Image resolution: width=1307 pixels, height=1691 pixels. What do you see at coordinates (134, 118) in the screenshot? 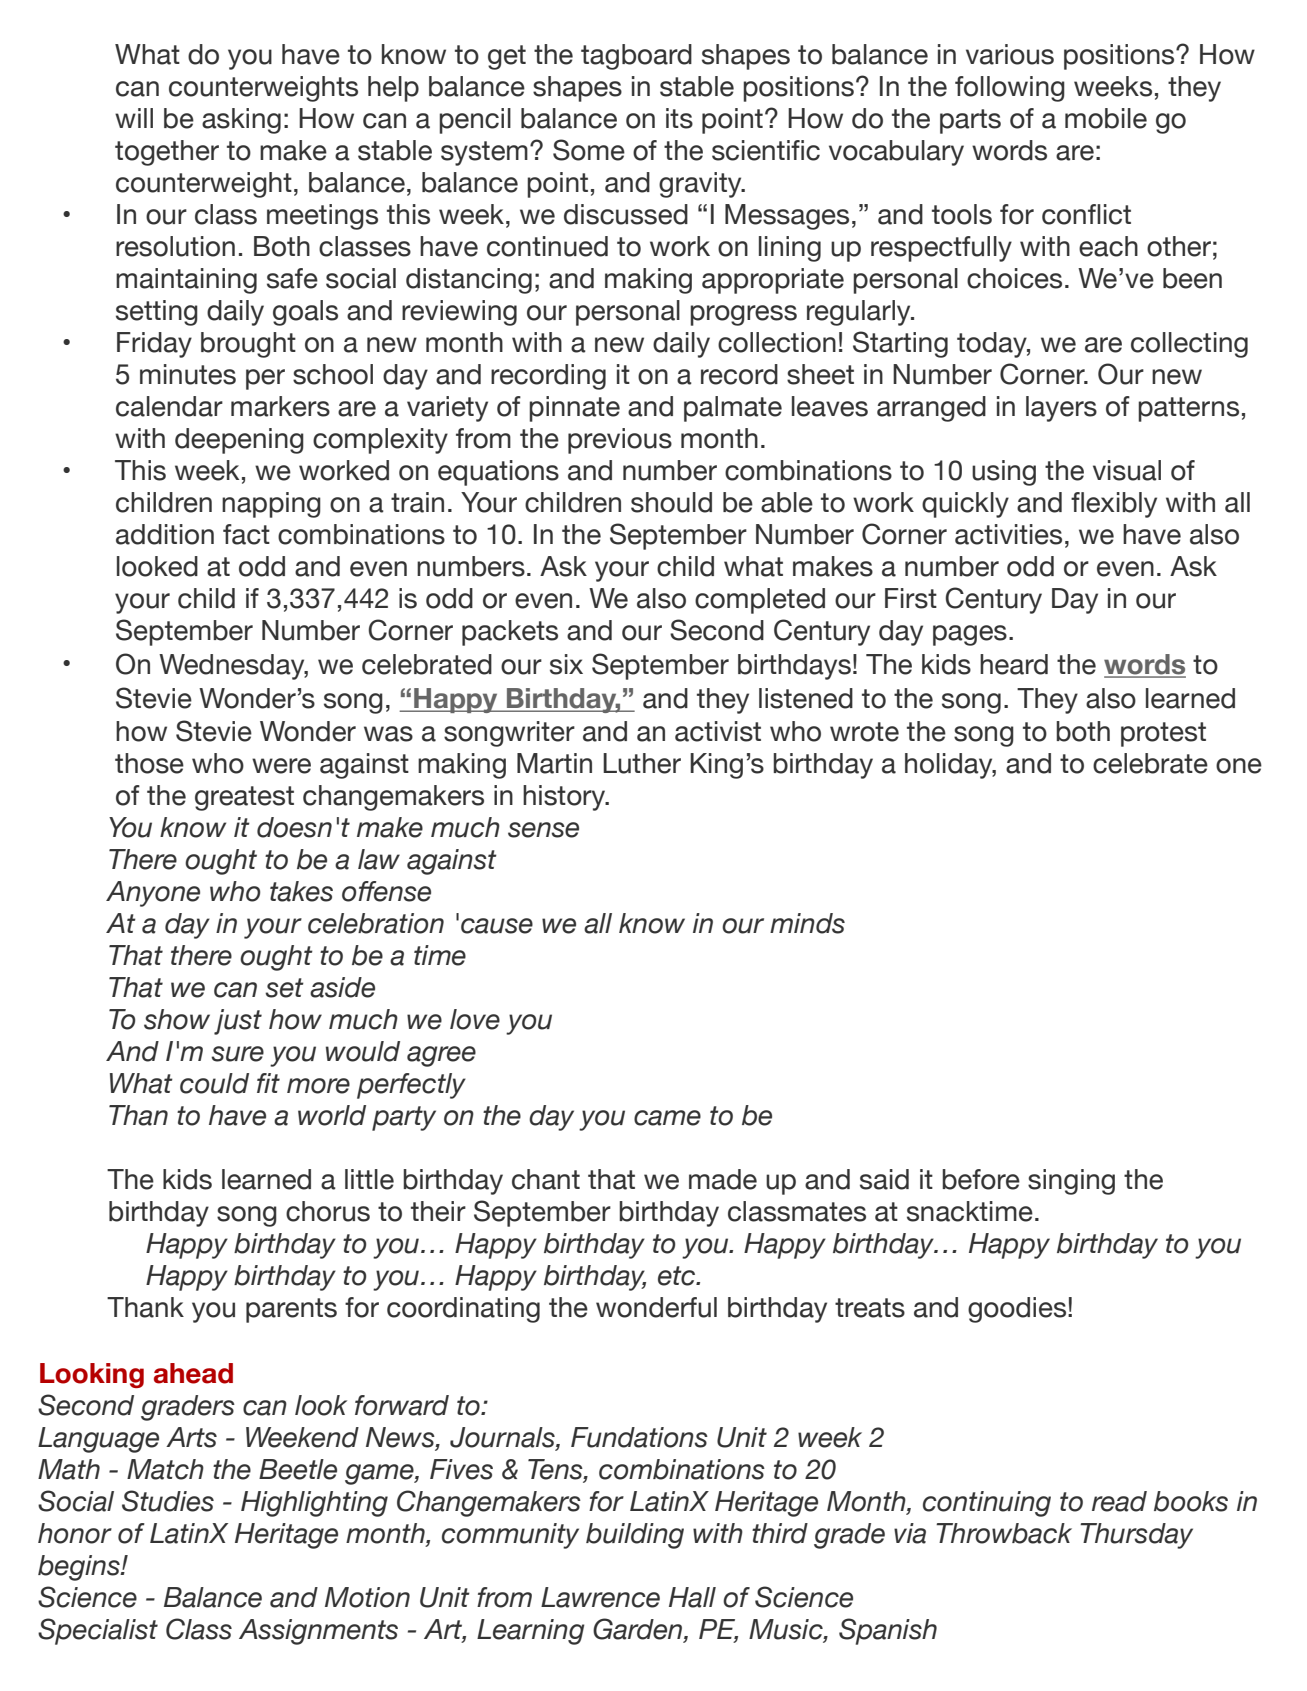
I see `will` at bounding box center [134, 118].
